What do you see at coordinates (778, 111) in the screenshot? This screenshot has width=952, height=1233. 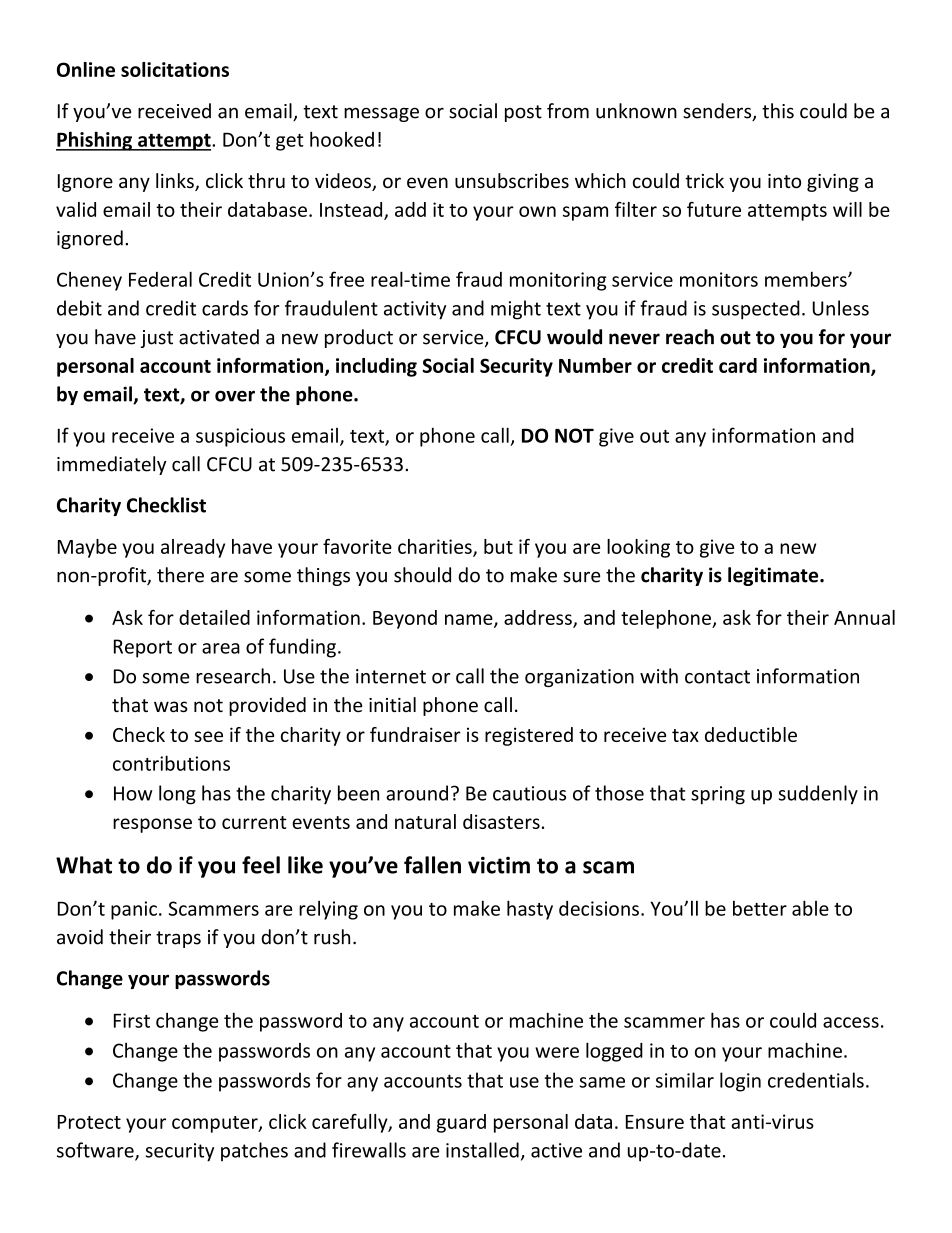 I see `this` at bounding box center [778, 111].
